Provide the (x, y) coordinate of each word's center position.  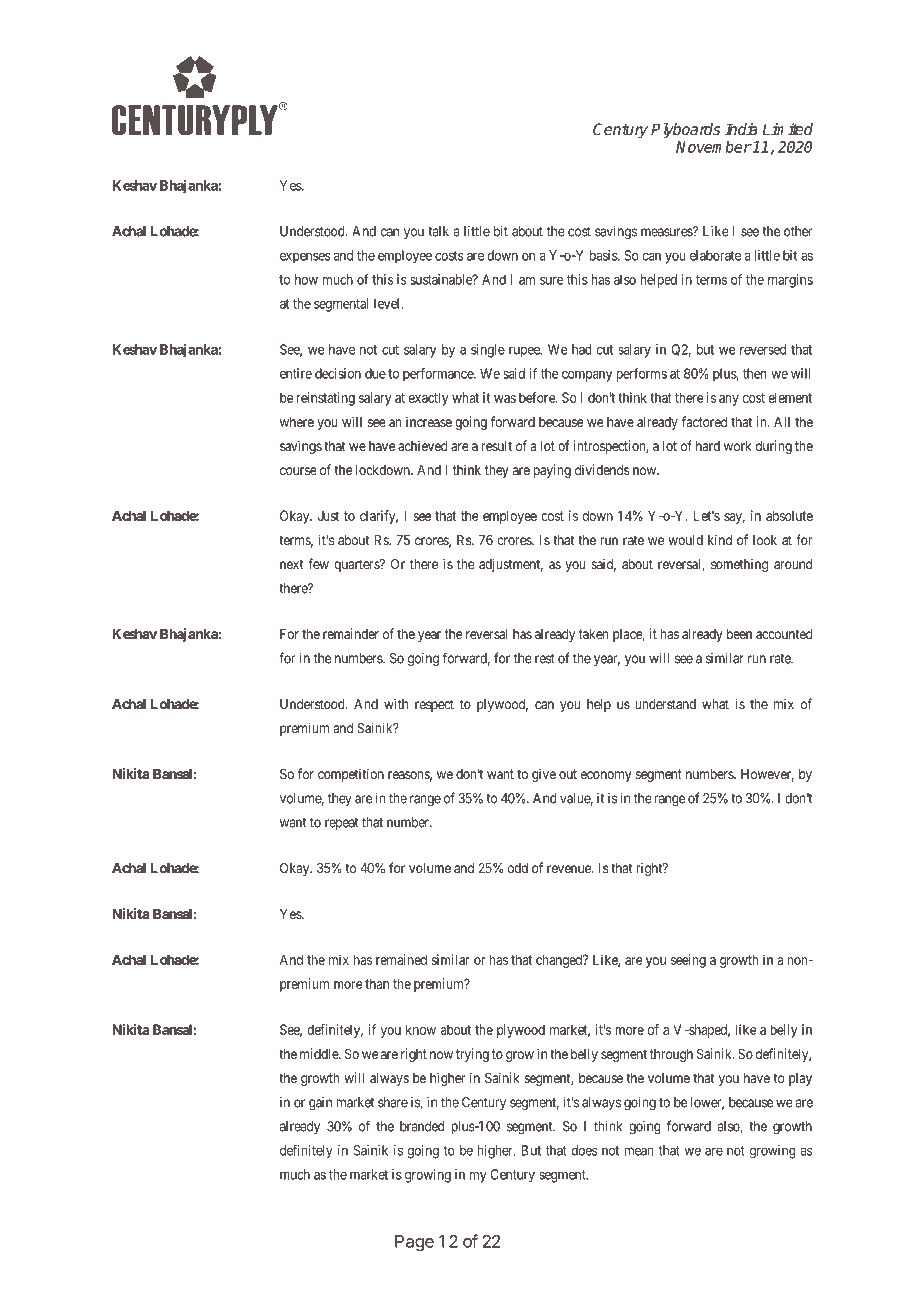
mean (639, 1151)
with (396, 703)
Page (414, 1243)
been (739, 634)
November (714, 147)
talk (438, 231)
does (584, 1150)
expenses (305, 258)
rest (545, 659)
